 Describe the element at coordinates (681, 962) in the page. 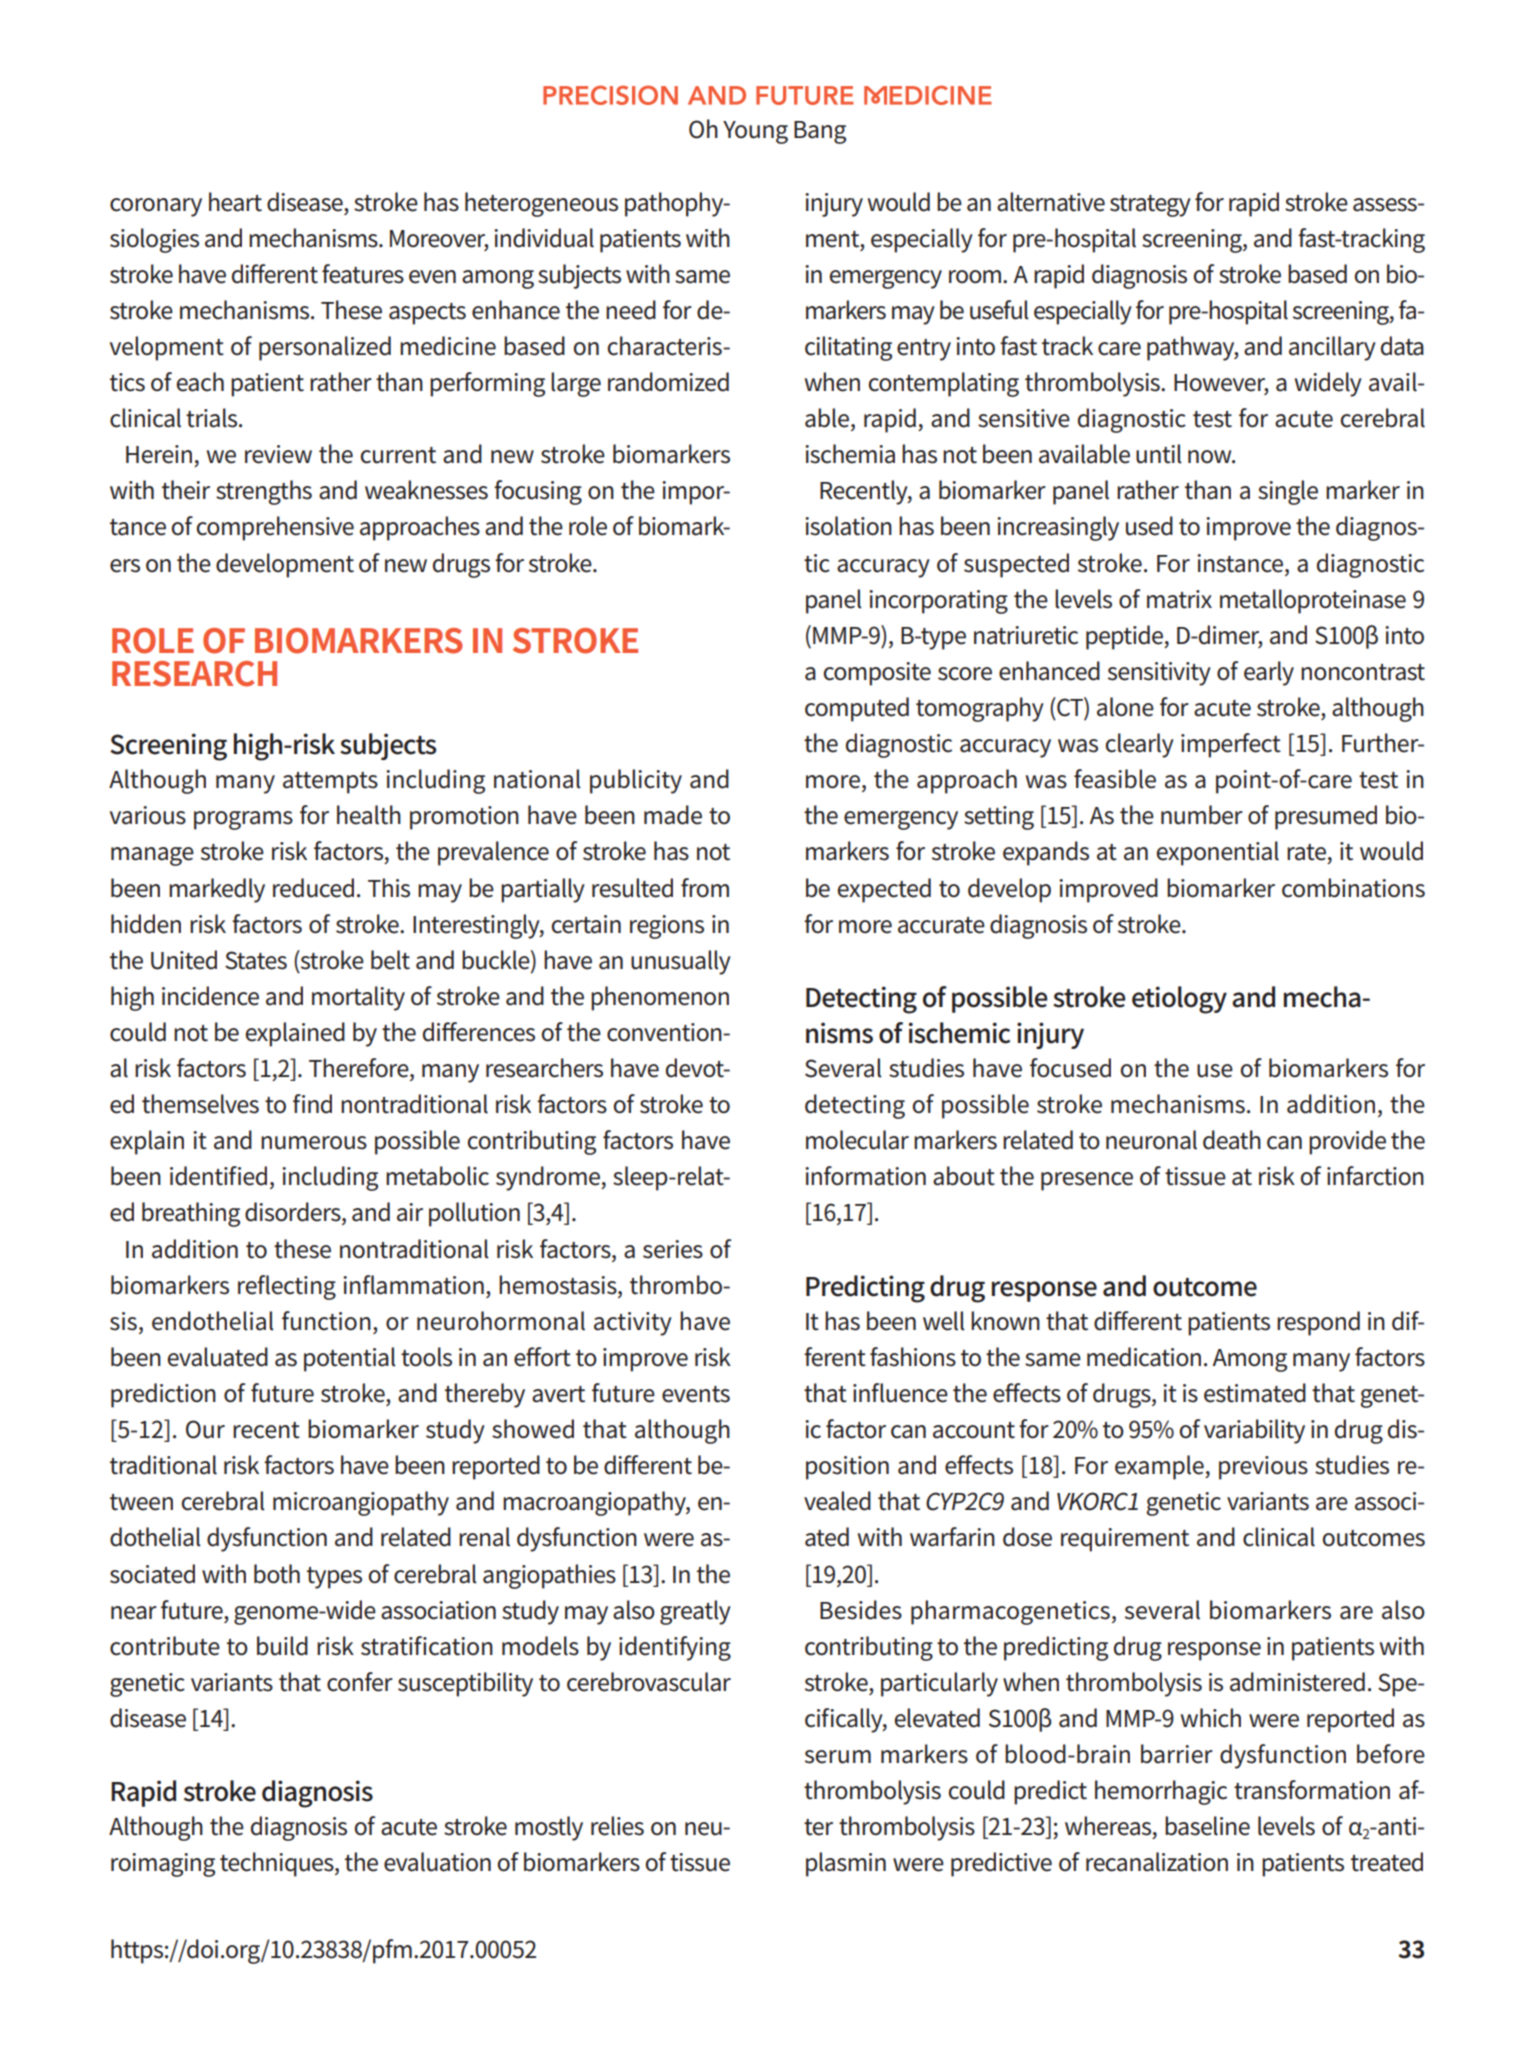

I see `unusually` at that location.
